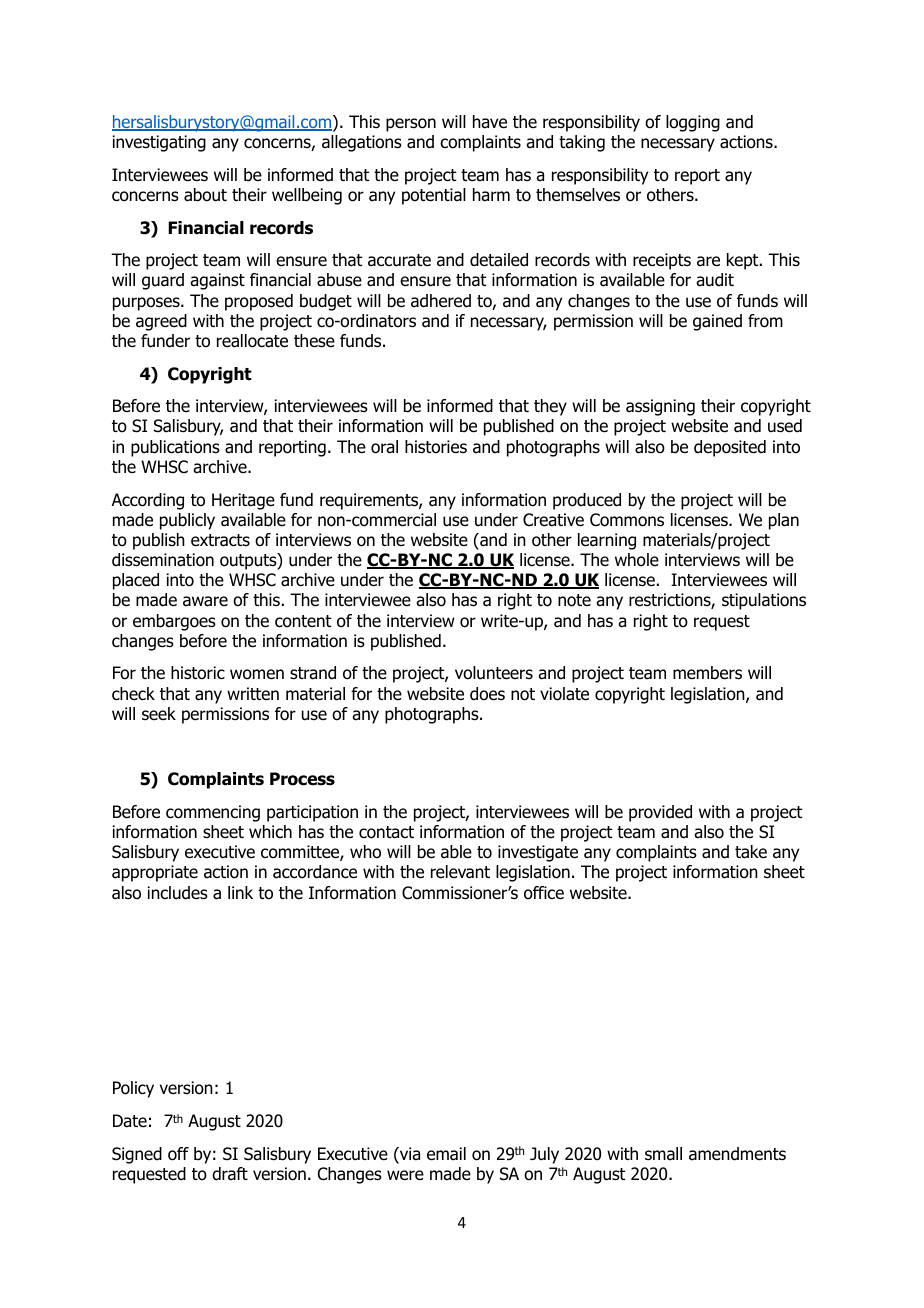 Image resolution: width=924 pixels, height=1308 pixels. What do you see at coordinates (446, 1154) in the screenshot?
I see `email` at bounding box center [446, 1154].
